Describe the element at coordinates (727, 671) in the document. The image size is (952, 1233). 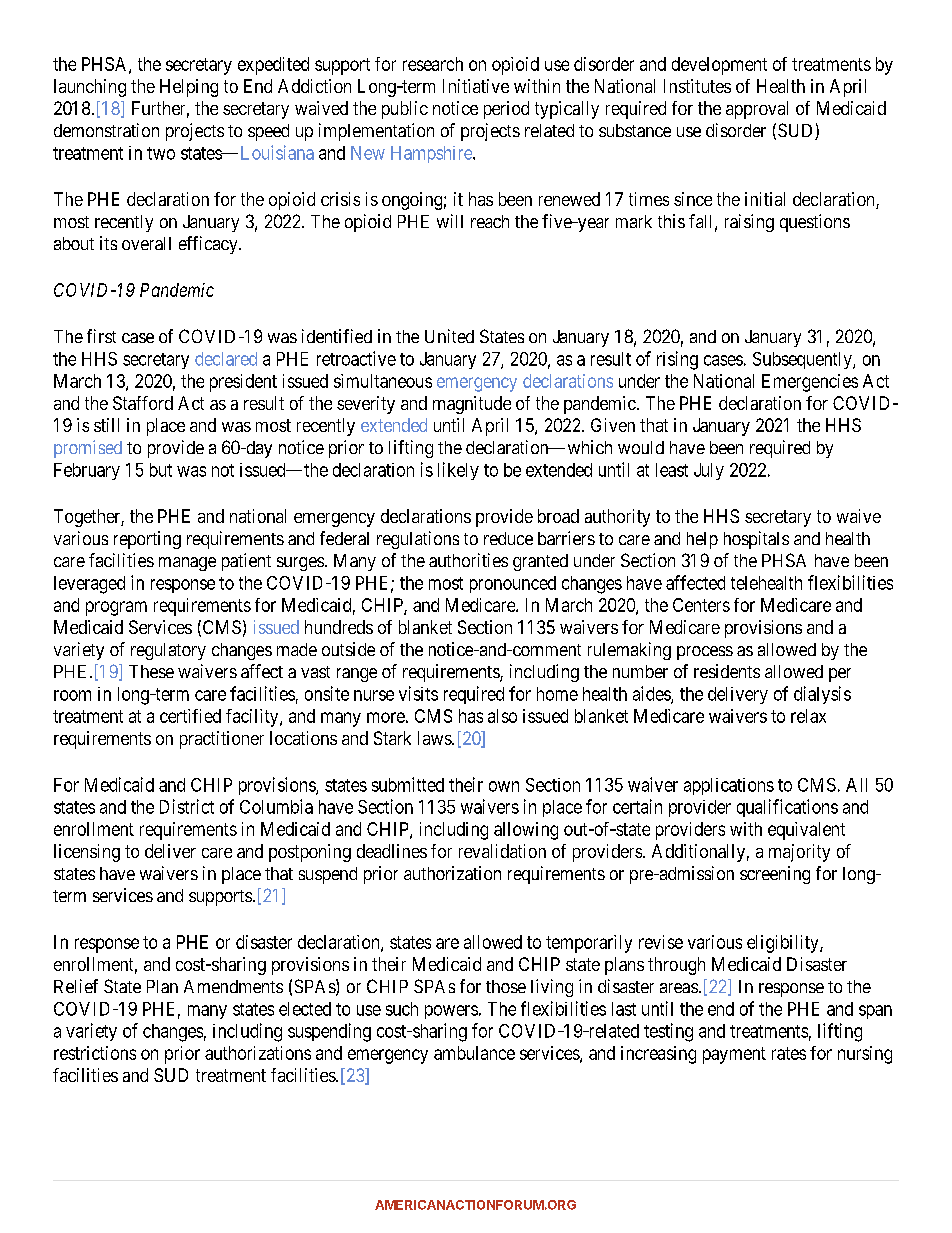
I see `residents` at that location.
